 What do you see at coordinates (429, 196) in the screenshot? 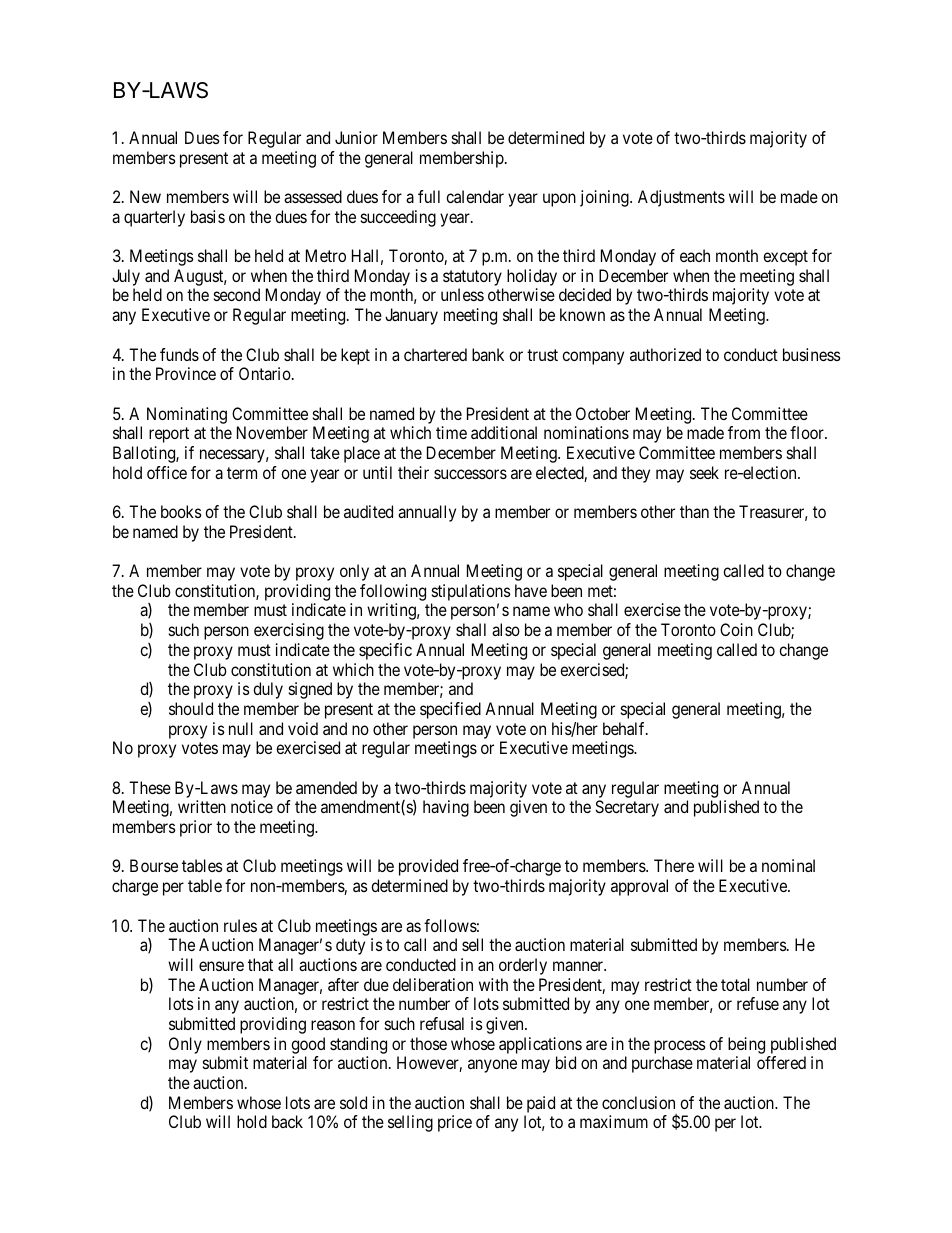
I see `full` at bounding box center [429, 196].
